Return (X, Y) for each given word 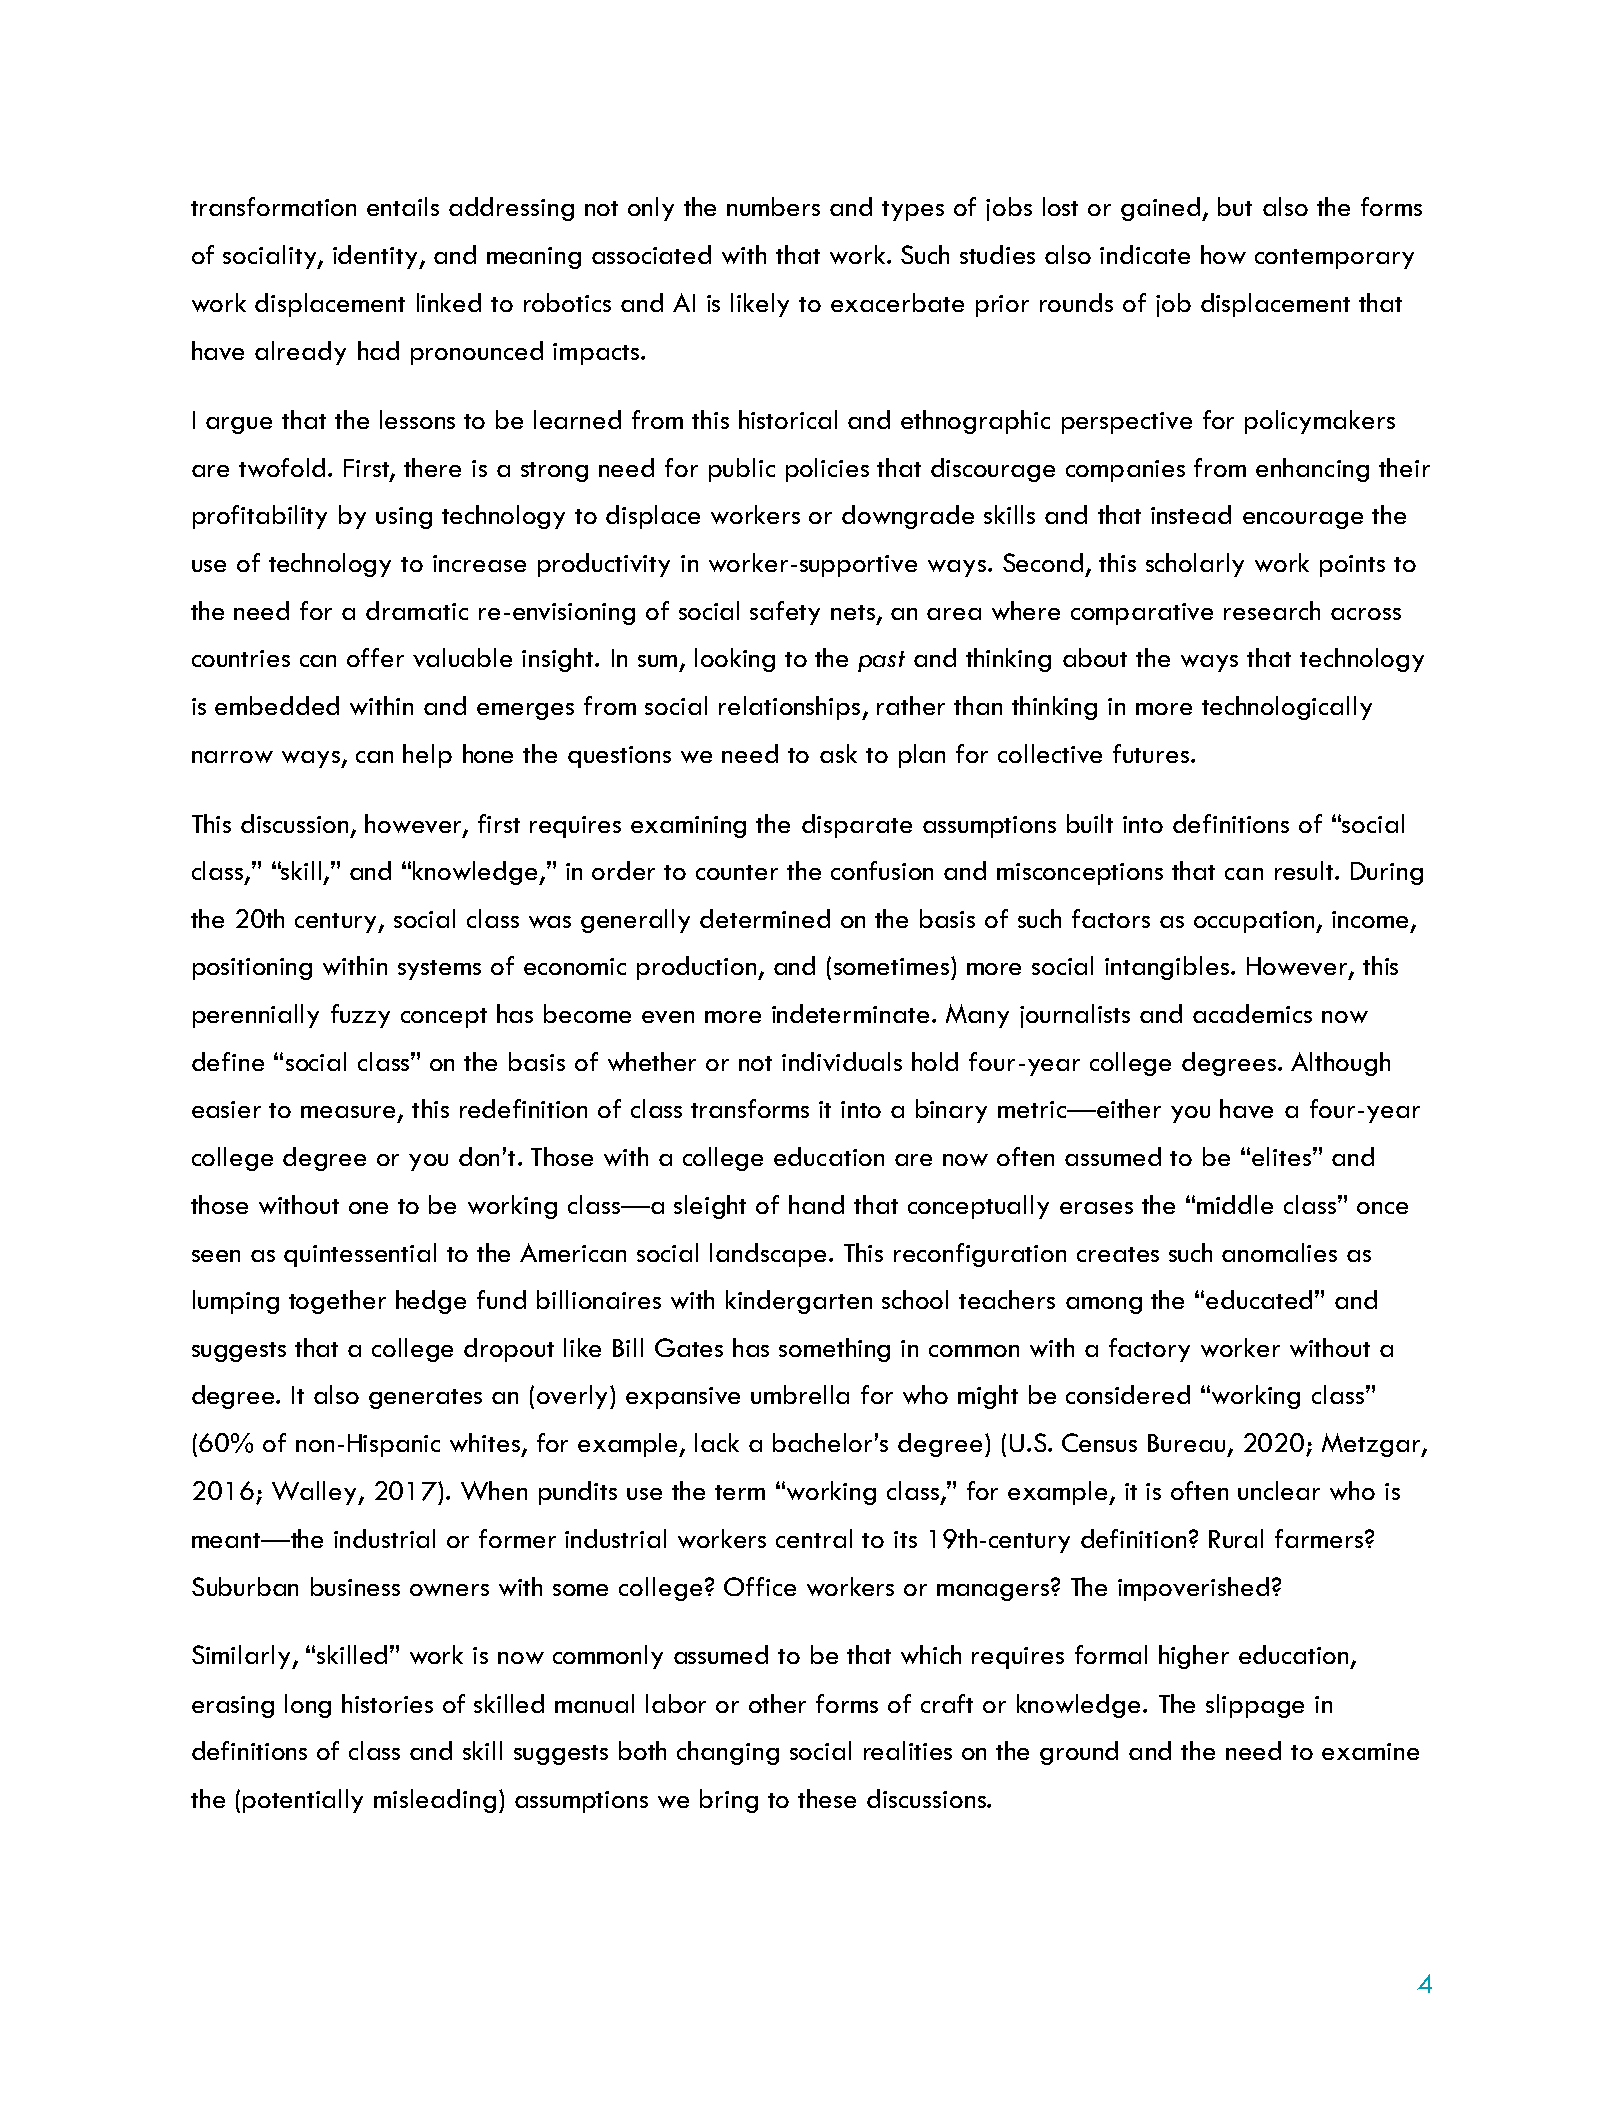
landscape (768, 1255)
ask (838, 753)
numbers (773, 206)
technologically (1287, 708)
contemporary (1334, 259)
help (427, 756)
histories (387, 1703)
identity (376, 257)
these (827, 1798)
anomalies (1279, 1252)
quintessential (360, 1255)
